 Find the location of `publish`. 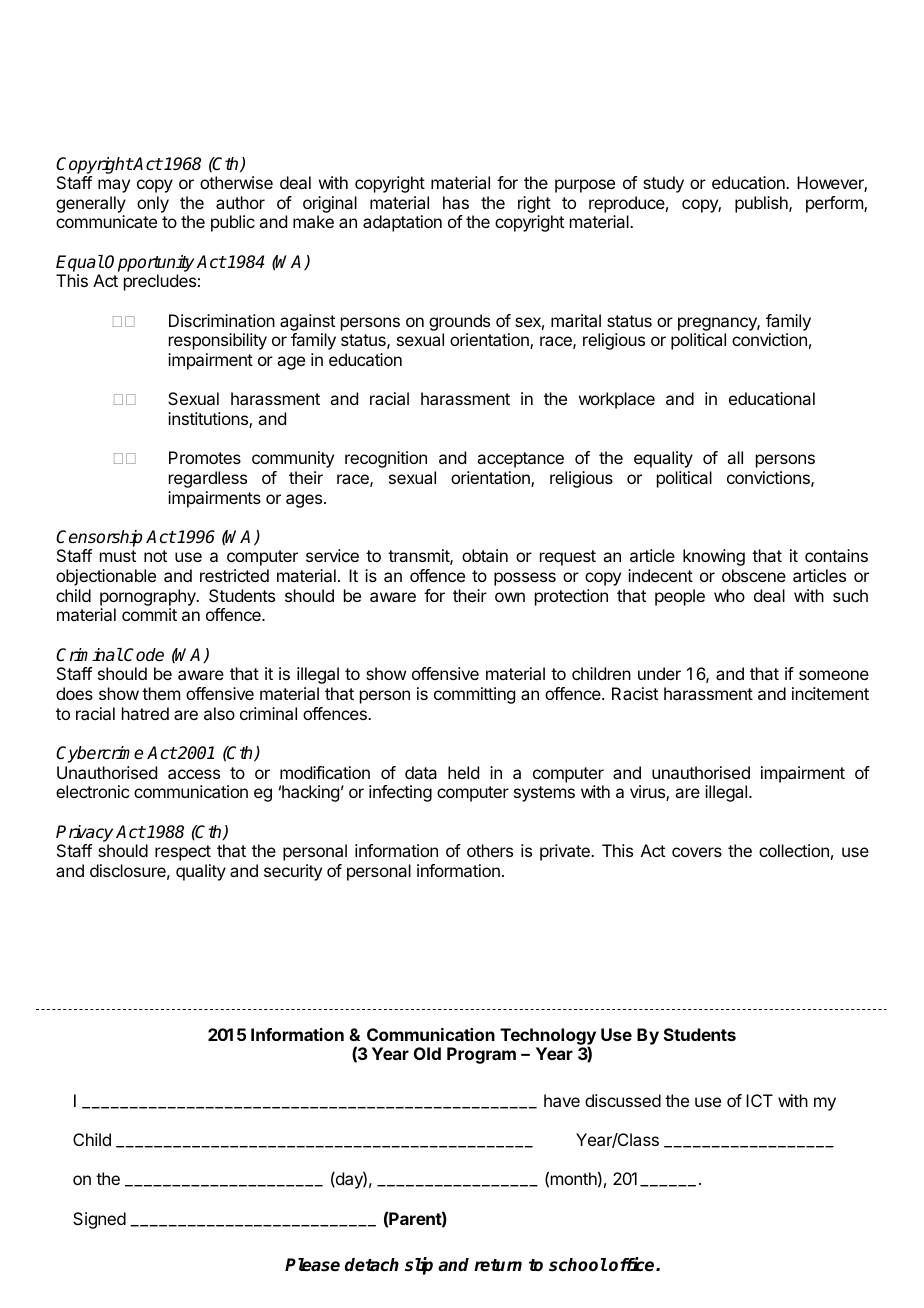

publish is located at coordinates (762, 204).
